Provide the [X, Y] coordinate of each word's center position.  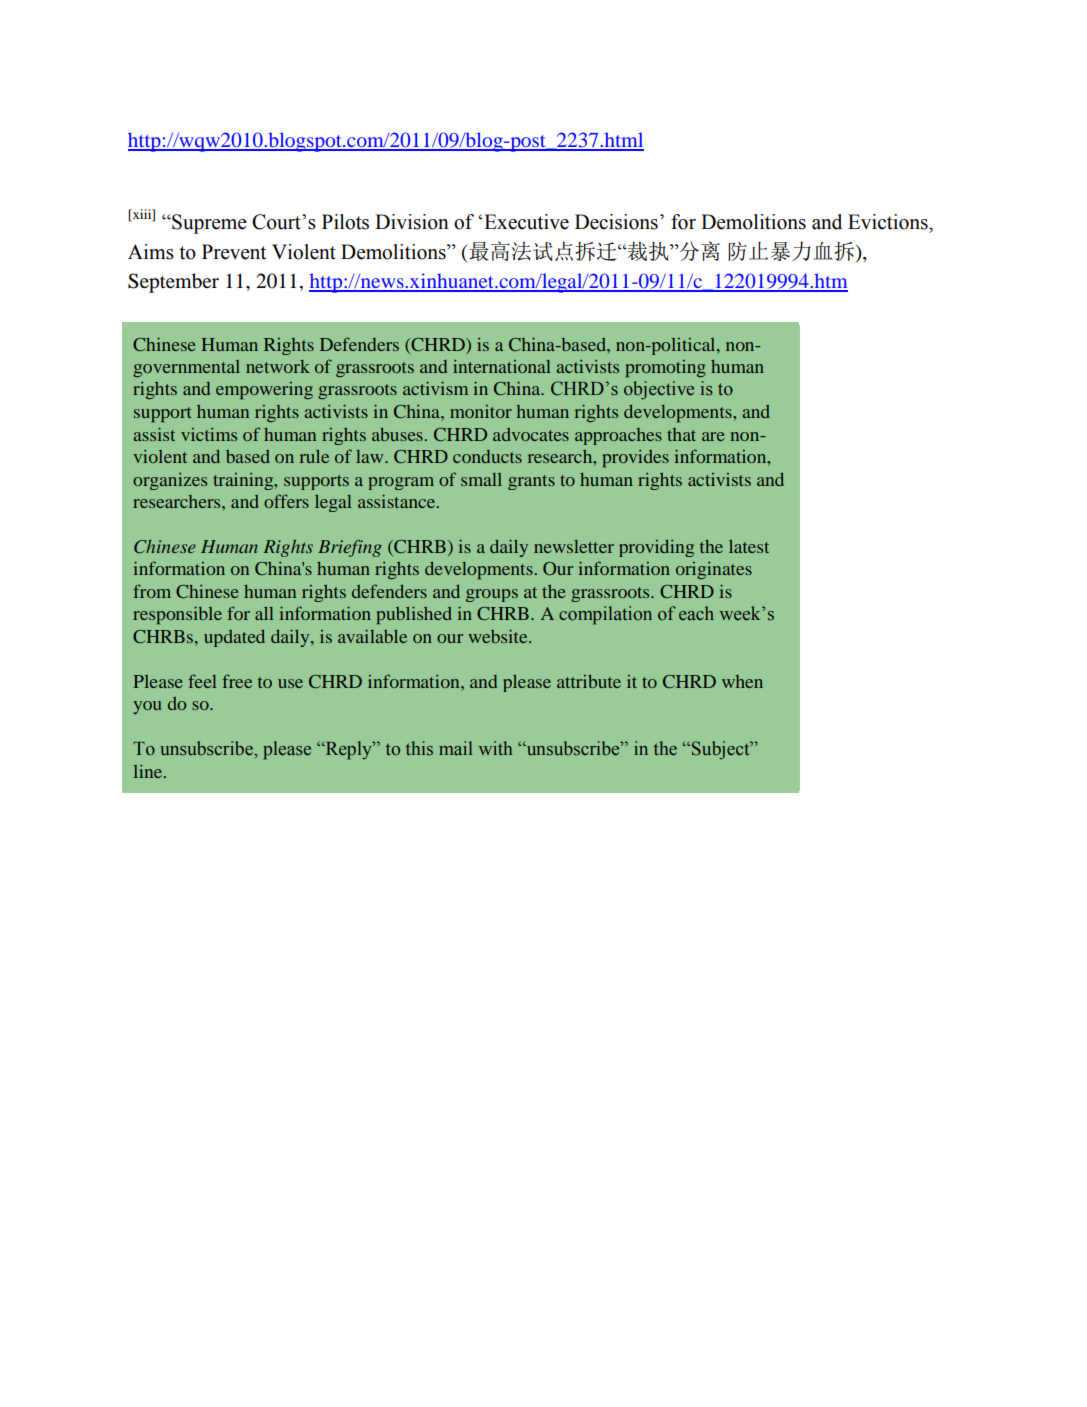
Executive [526, 222]
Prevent [234, 252]
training [244, 481]
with [495, 748]
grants [531, 482]
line [149, 771]
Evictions [889, 222]
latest [749, 546]
